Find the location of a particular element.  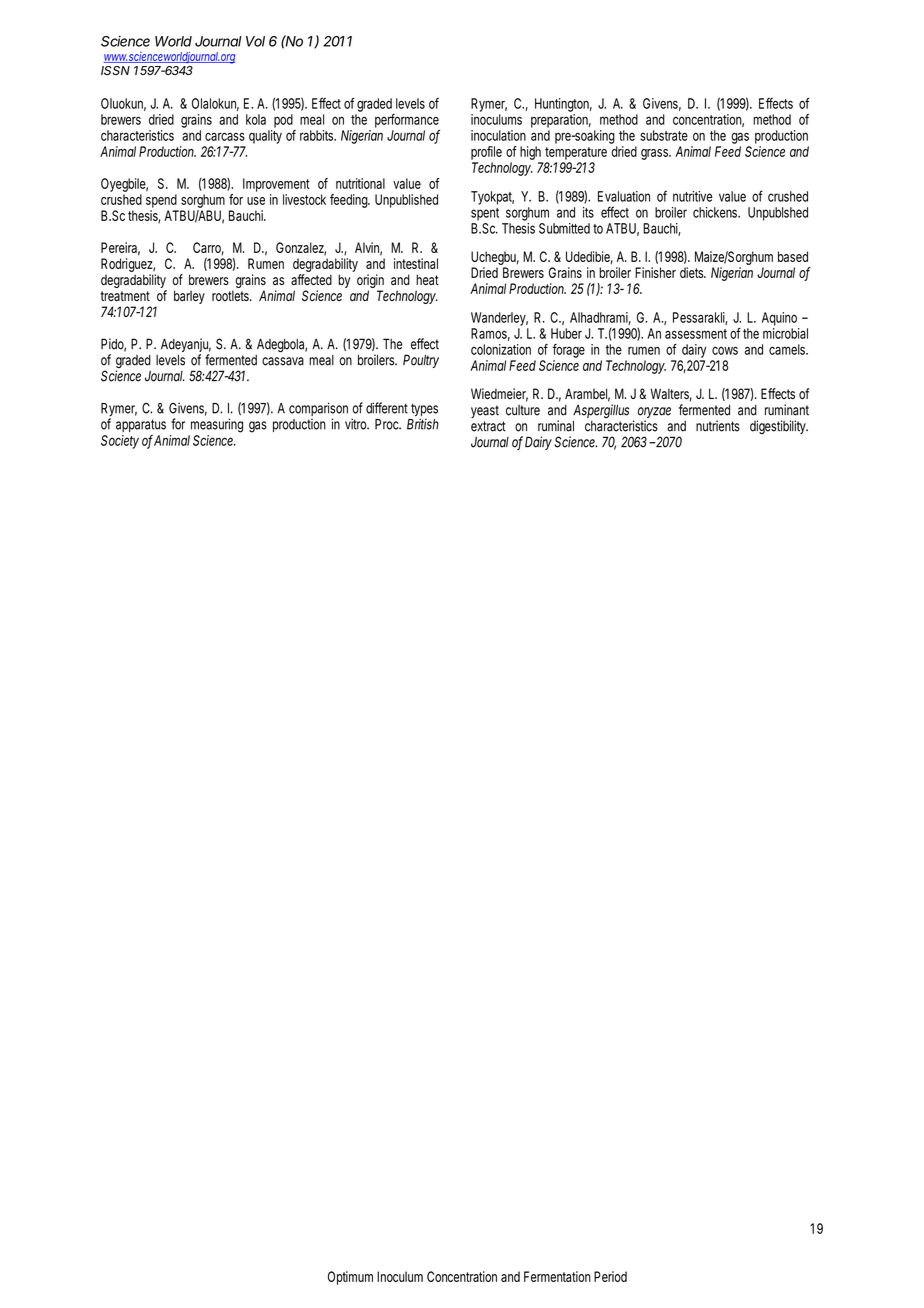

Fermentation is located at coordinates (557, 1276).
